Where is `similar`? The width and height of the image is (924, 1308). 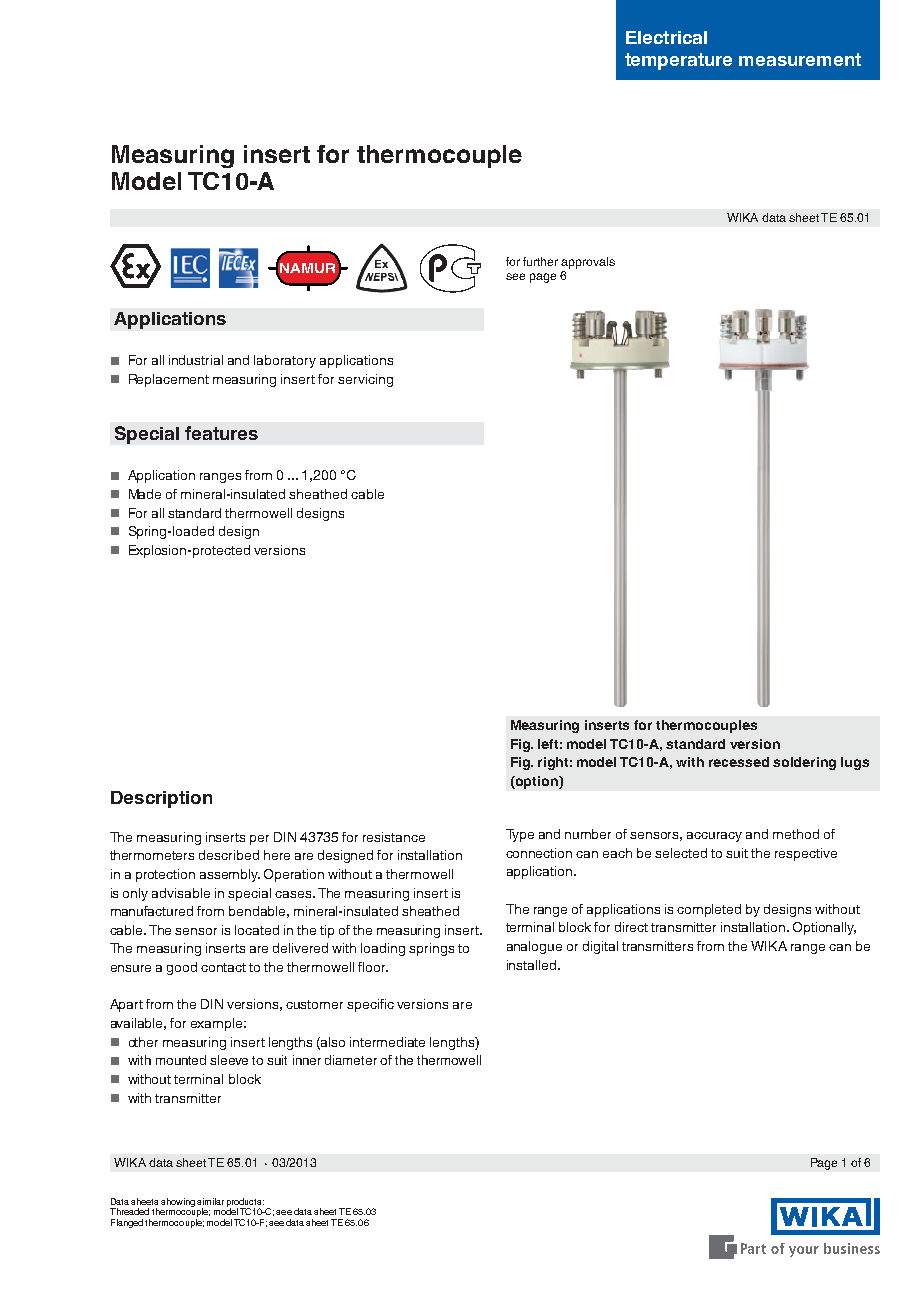
similar is located at coordinates (210, 1201).
